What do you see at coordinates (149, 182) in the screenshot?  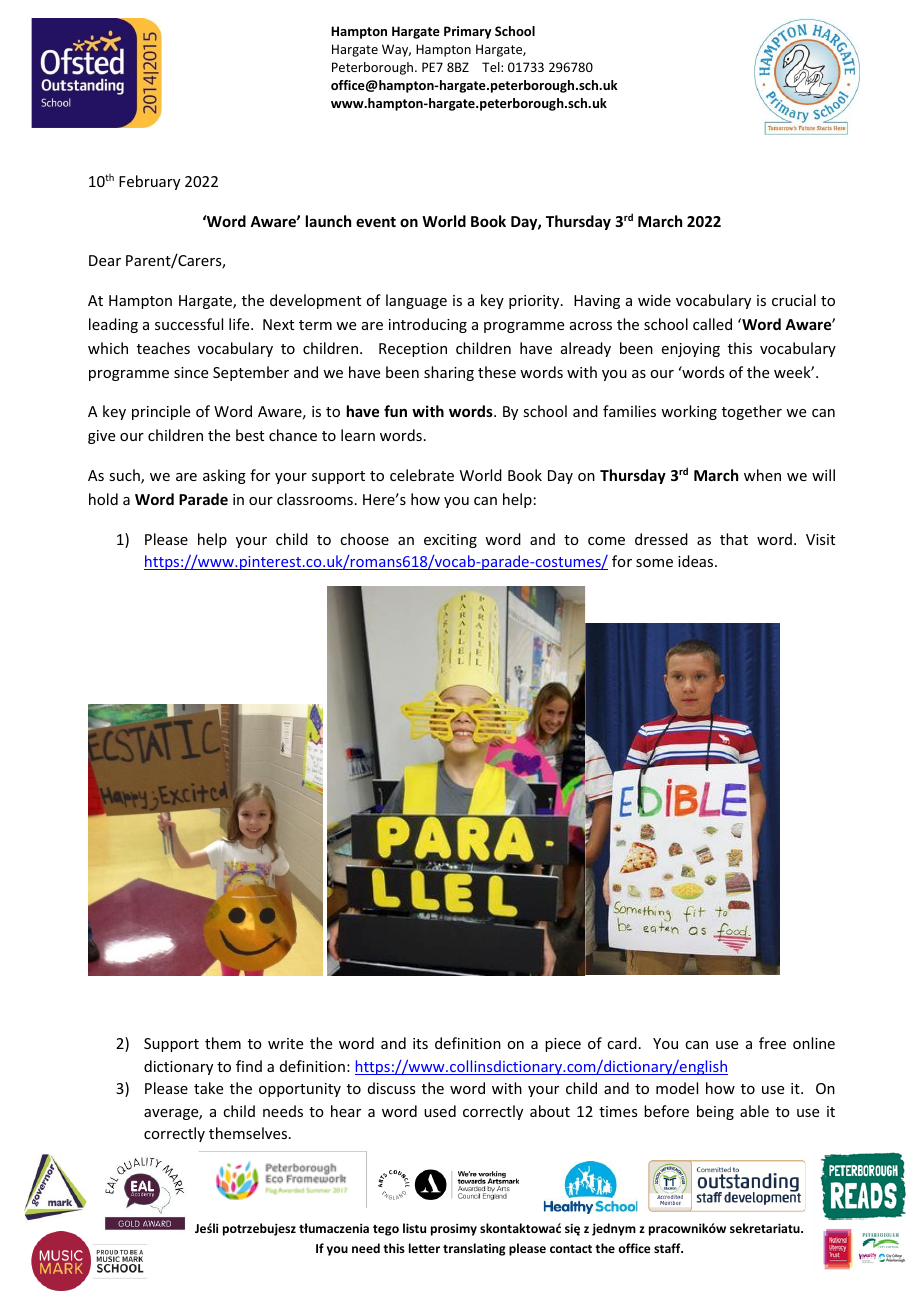 I see `February` at bounding box center [149, 182].
